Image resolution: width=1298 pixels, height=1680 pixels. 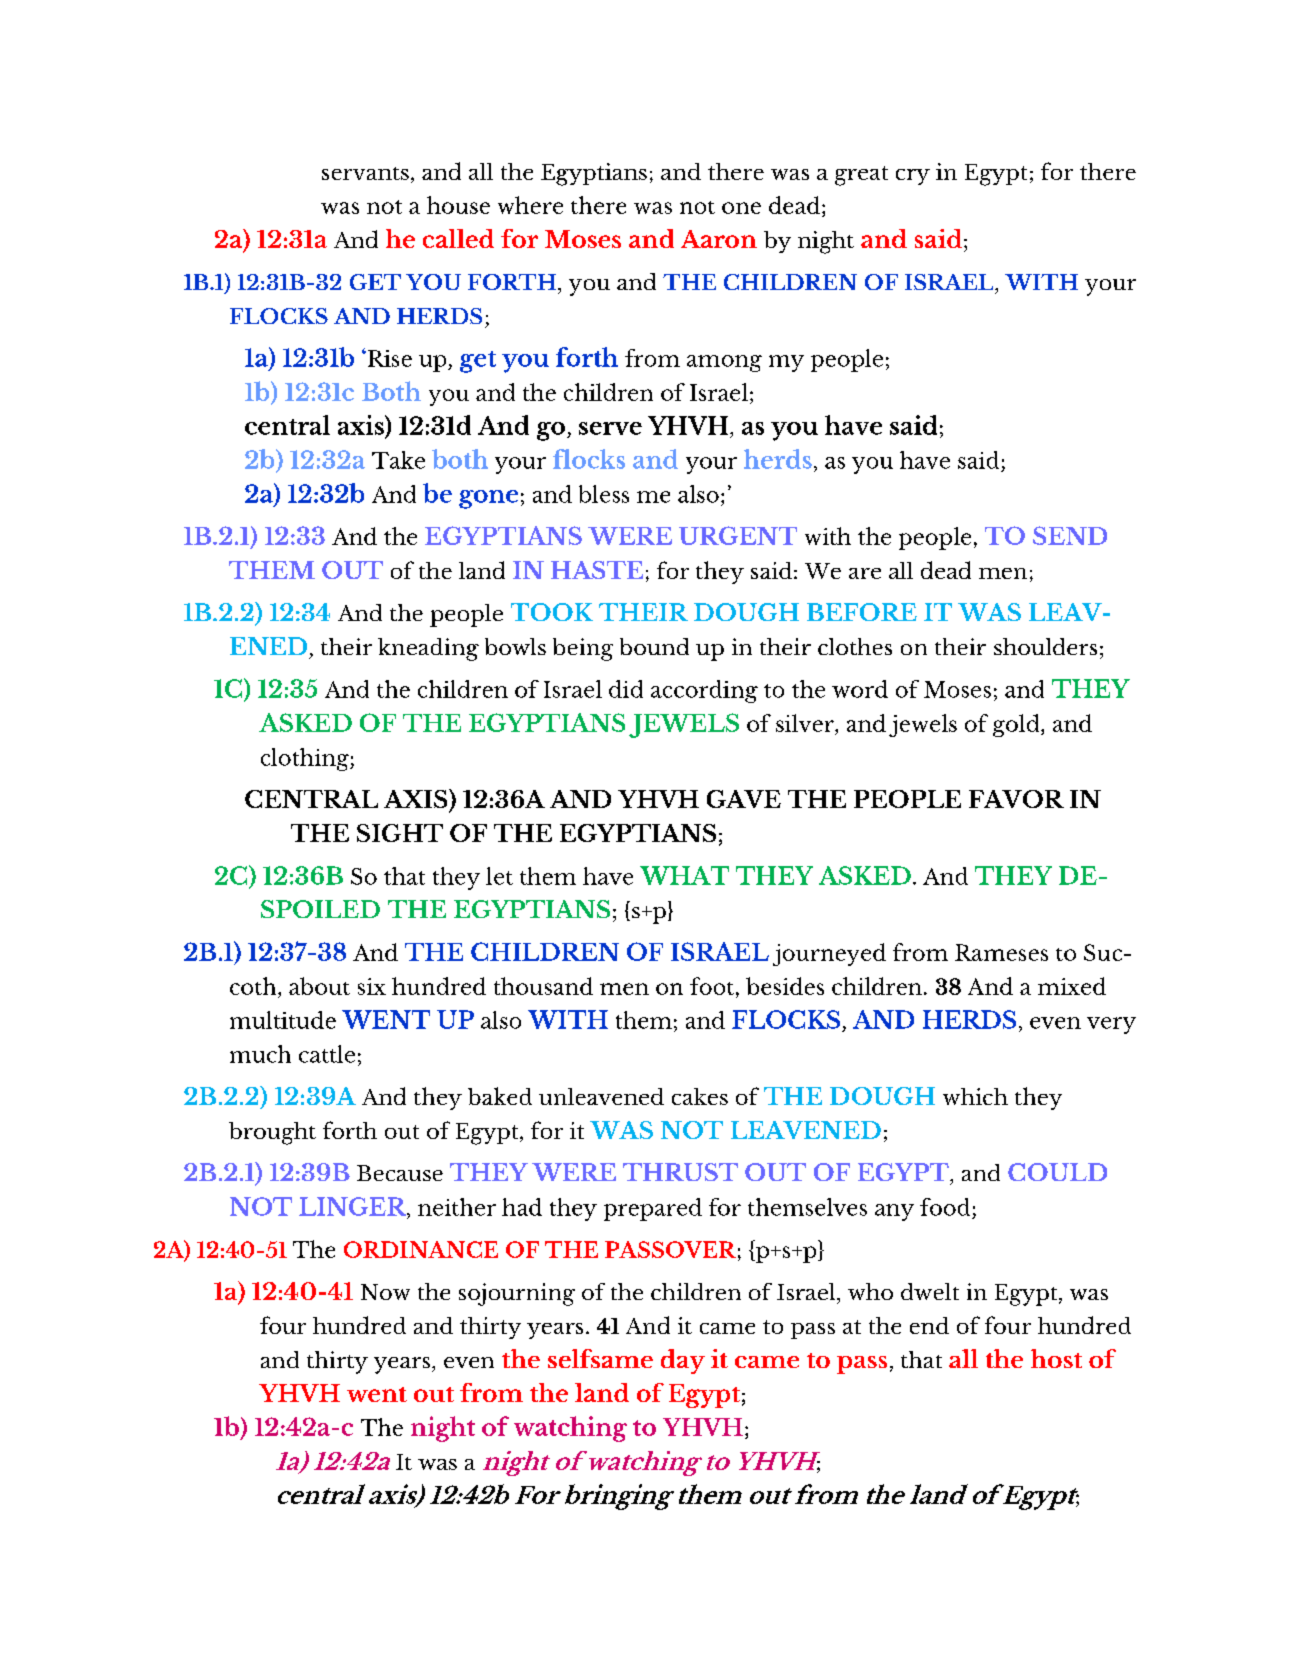 What do you see at coordinates (306, 759) in the screenshot?
I see `clothing` at bounding box center [306, 759].
